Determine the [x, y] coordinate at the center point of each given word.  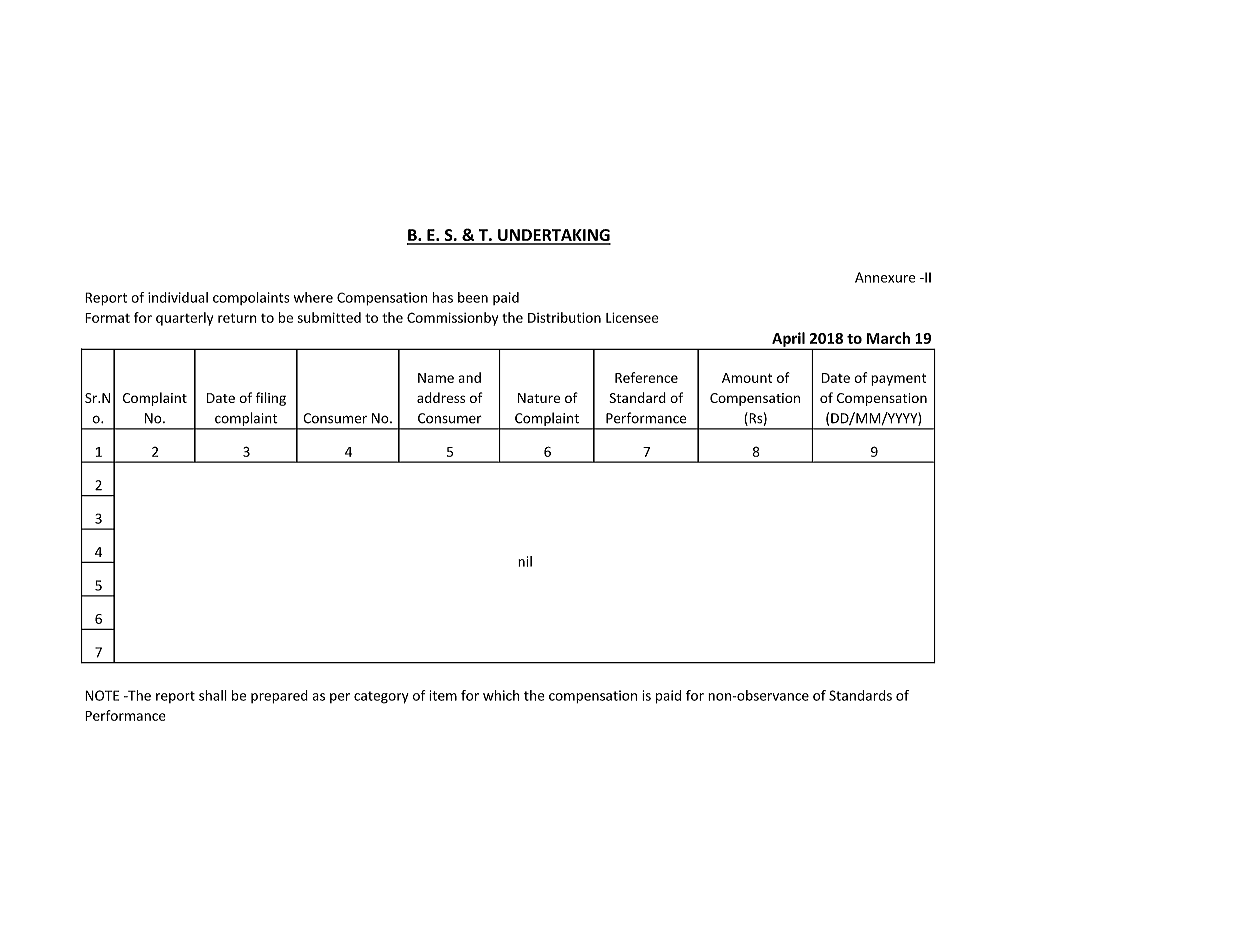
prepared [279, 697]
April [788, 340]
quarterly [184, 319]
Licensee [632, 317]
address [441, 397]
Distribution [564, 317]
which [501, 695]
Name [436, 378]
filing [271, 399]
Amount [747, 378]
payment [898, 379]
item [443, 695]
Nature [539, 398]
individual [178, 297]
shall [213, 695]
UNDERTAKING [553, 236]
